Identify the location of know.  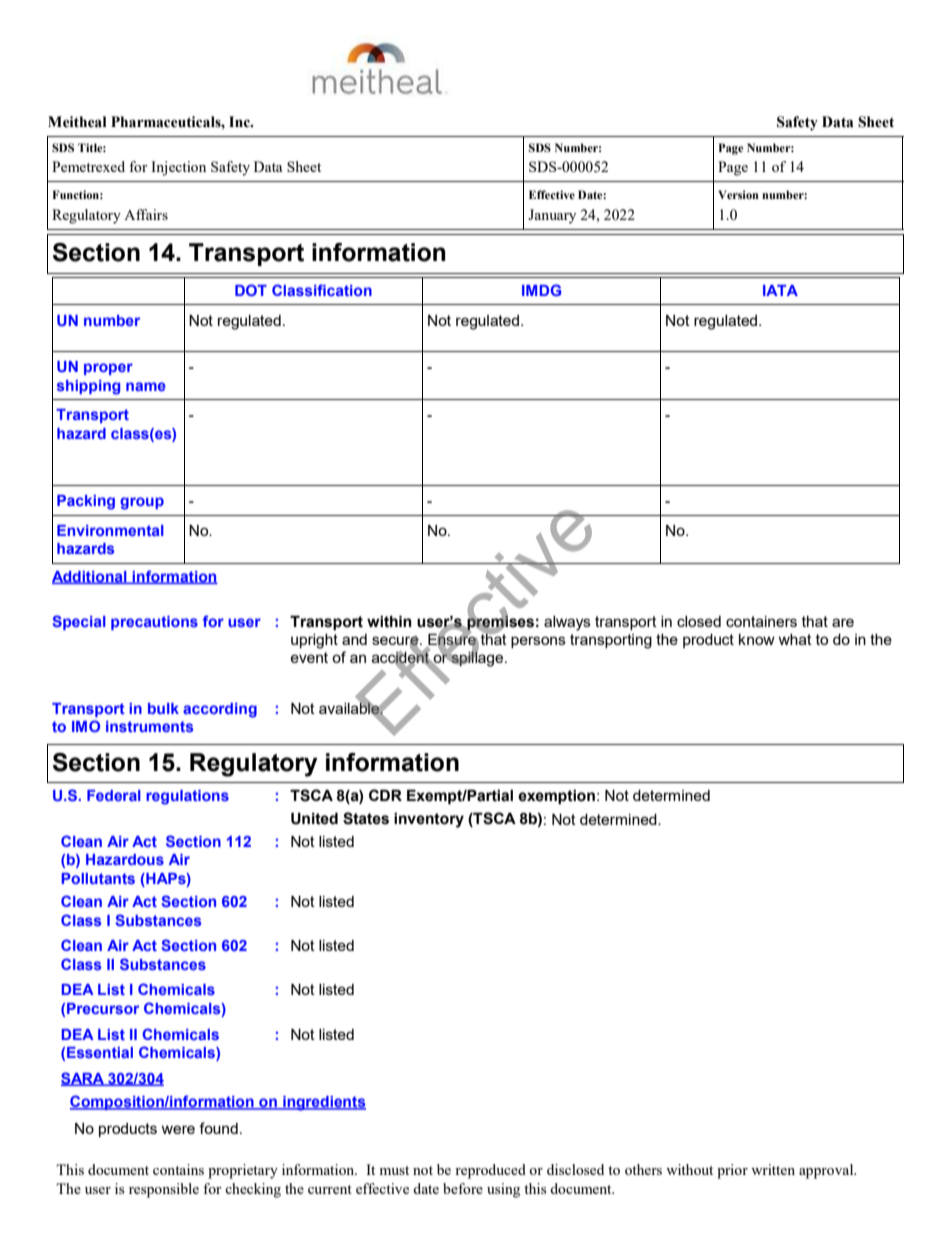
(757, 639).
